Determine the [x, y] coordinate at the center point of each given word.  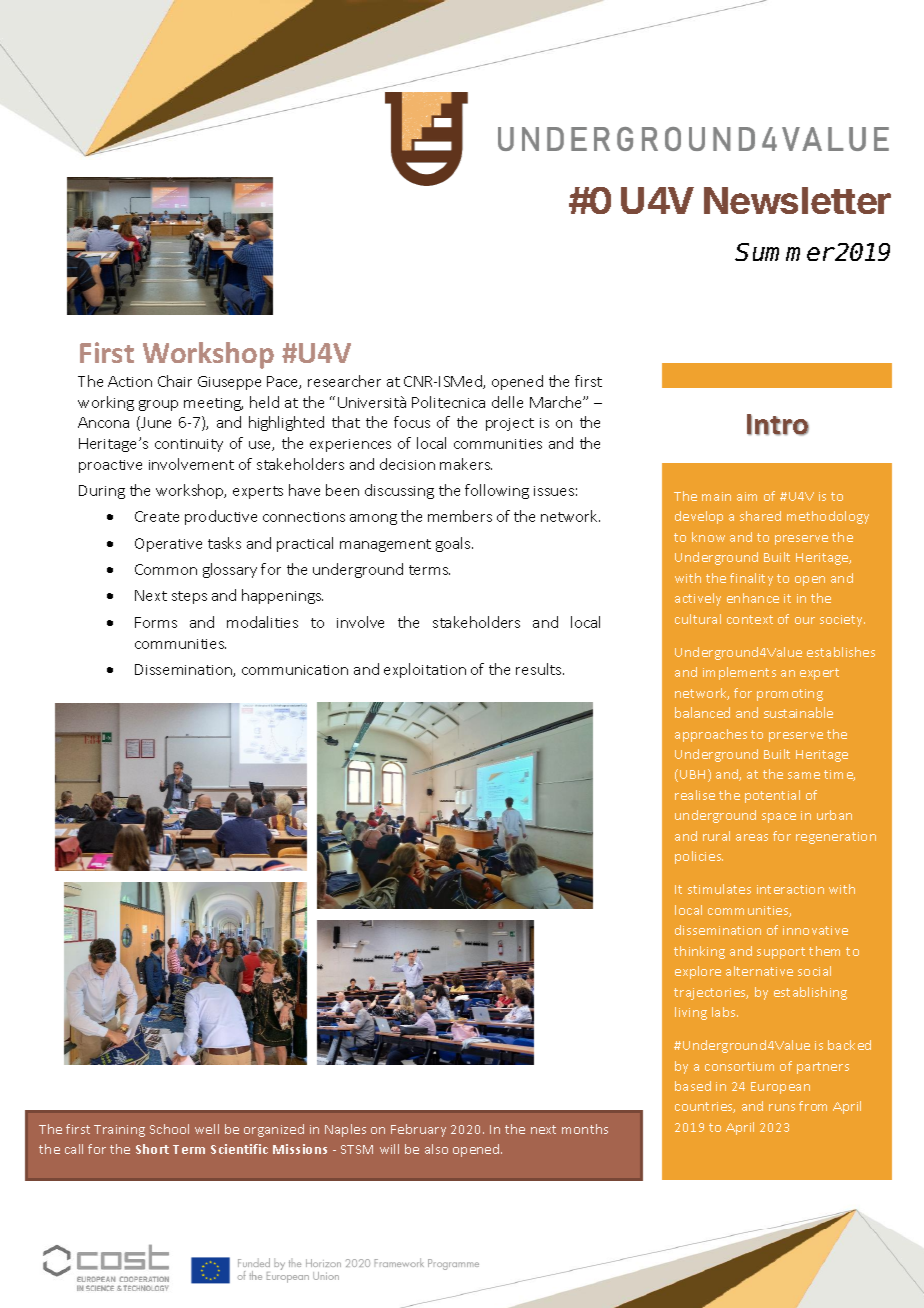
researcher [344, 381]
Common [166, 569]
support [781, 953]
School [169, 1129]
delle [507, 402]
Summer [784, 252]
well [207, 1129]
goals [454, 544]
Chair [175, 381]
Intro [778, 425]
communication [295, 670]
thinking [699, 952]
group [158, 405]
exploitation [425, 670]
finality [751, 579]
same [804, 775]
